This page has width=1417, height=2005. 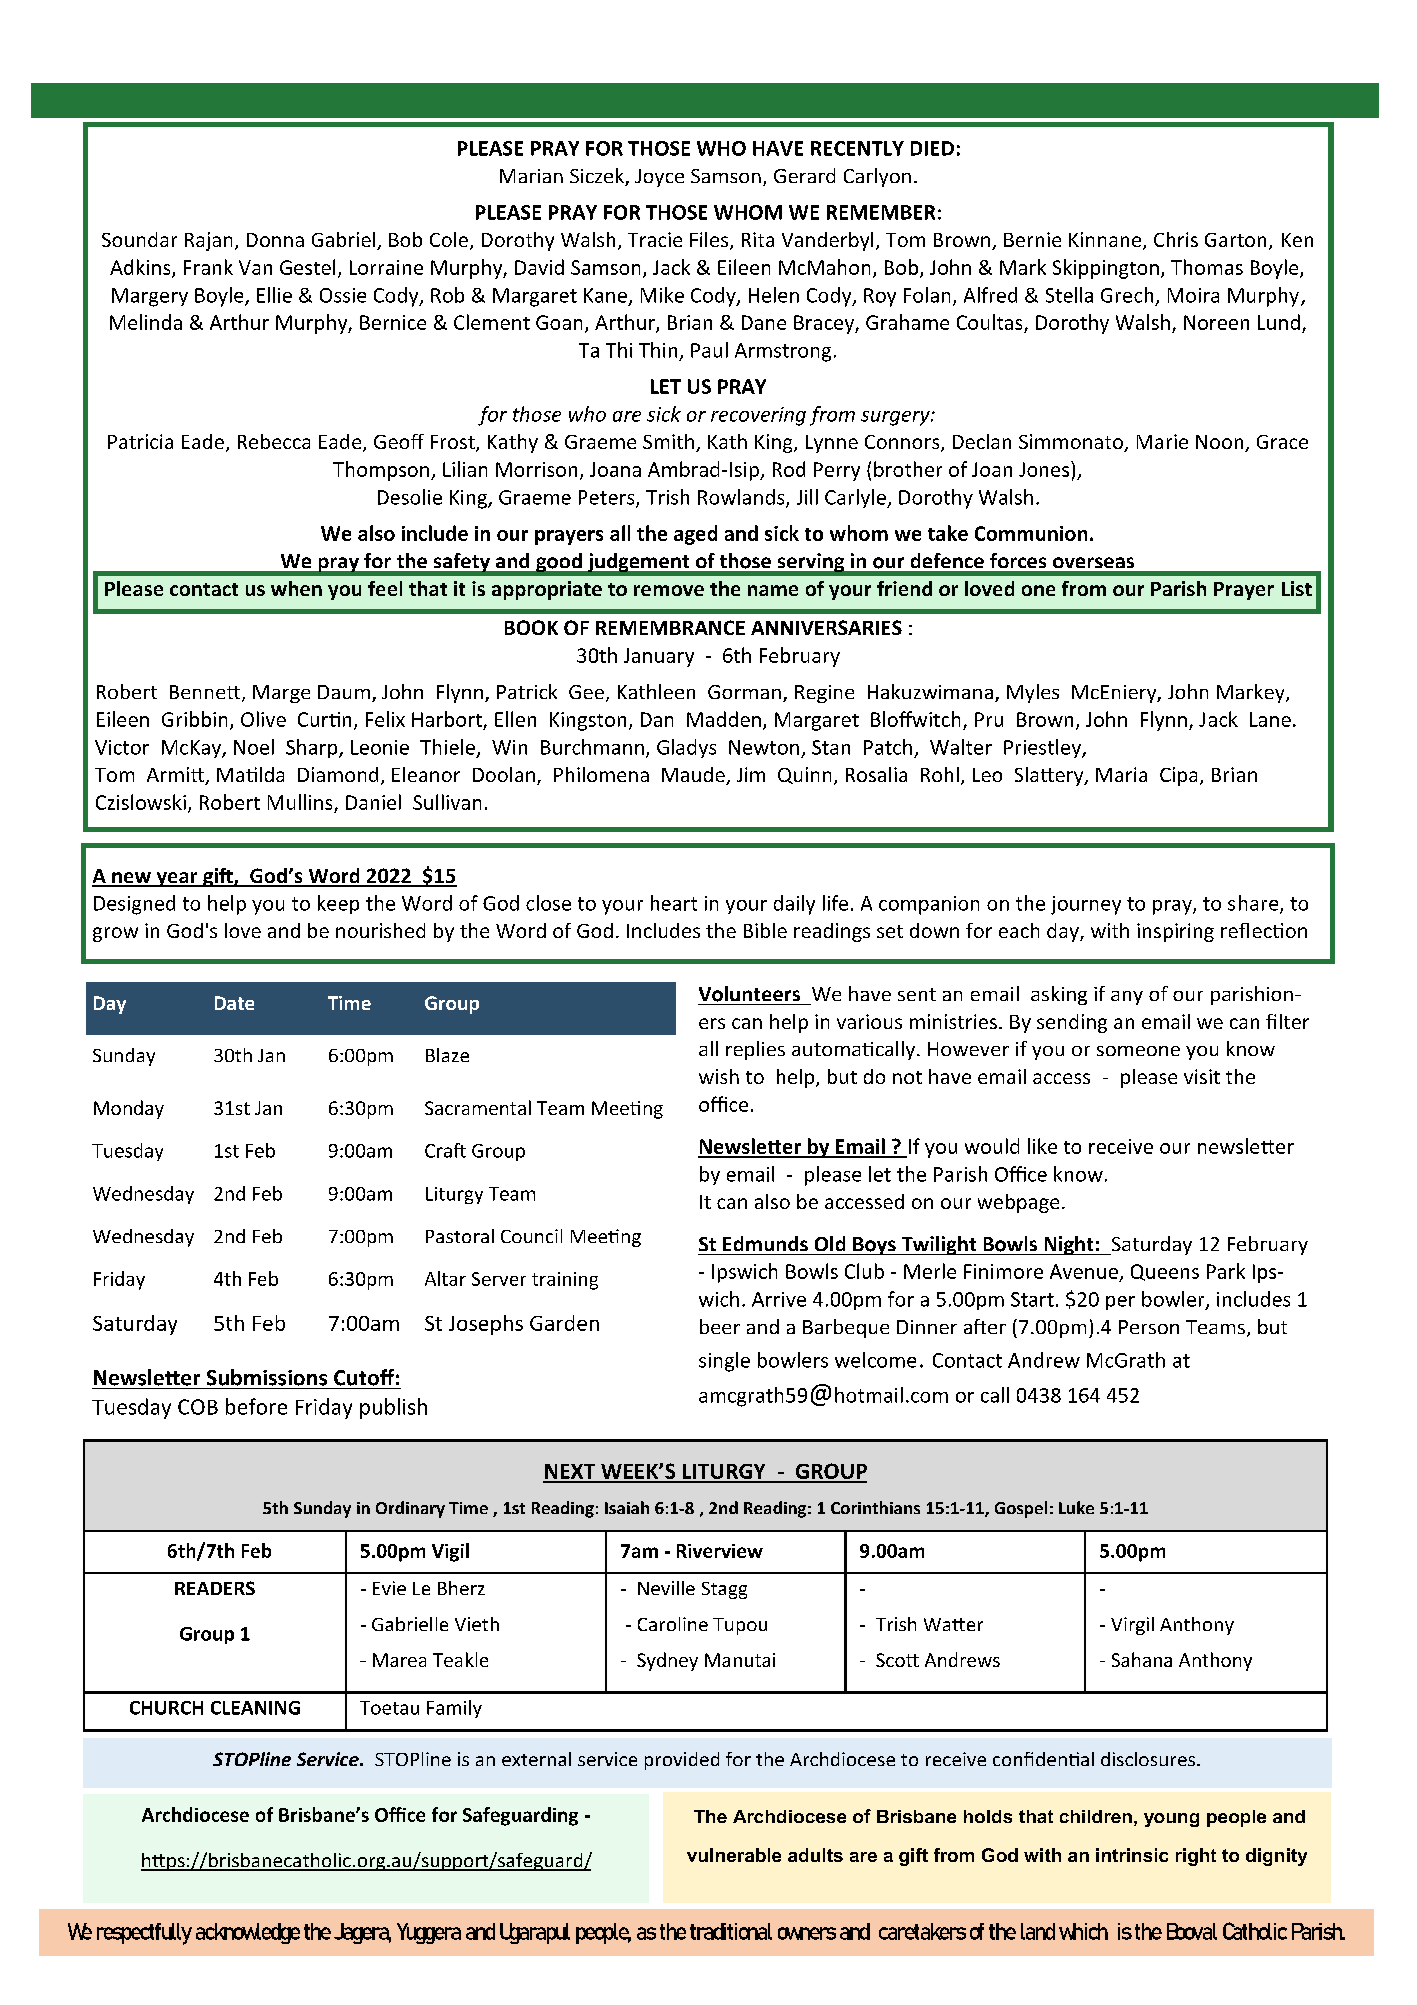 I want to click on Files, so click(x=710, y=241).
